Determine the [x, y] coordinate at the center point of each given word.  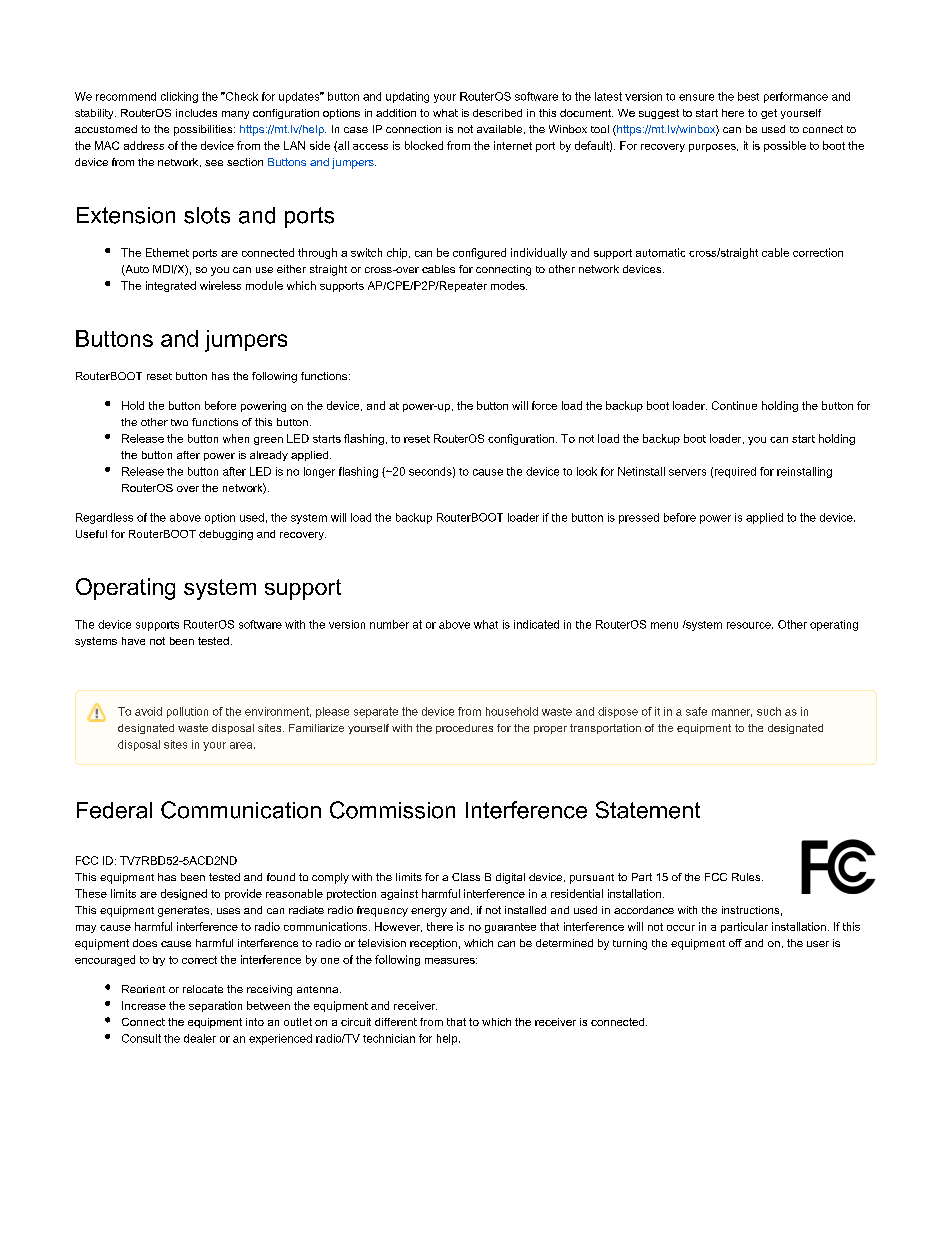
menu [664, 625]
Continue [734, 405]
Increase [144, 1005]
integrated [171, 286]
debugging [226, 535]
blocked [424, 145]
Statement [648, 810]
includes [196, 113]
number [389, 624]
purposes [713, 148]
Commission [392, 810]
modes [509, 285]
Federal [114, 810]
